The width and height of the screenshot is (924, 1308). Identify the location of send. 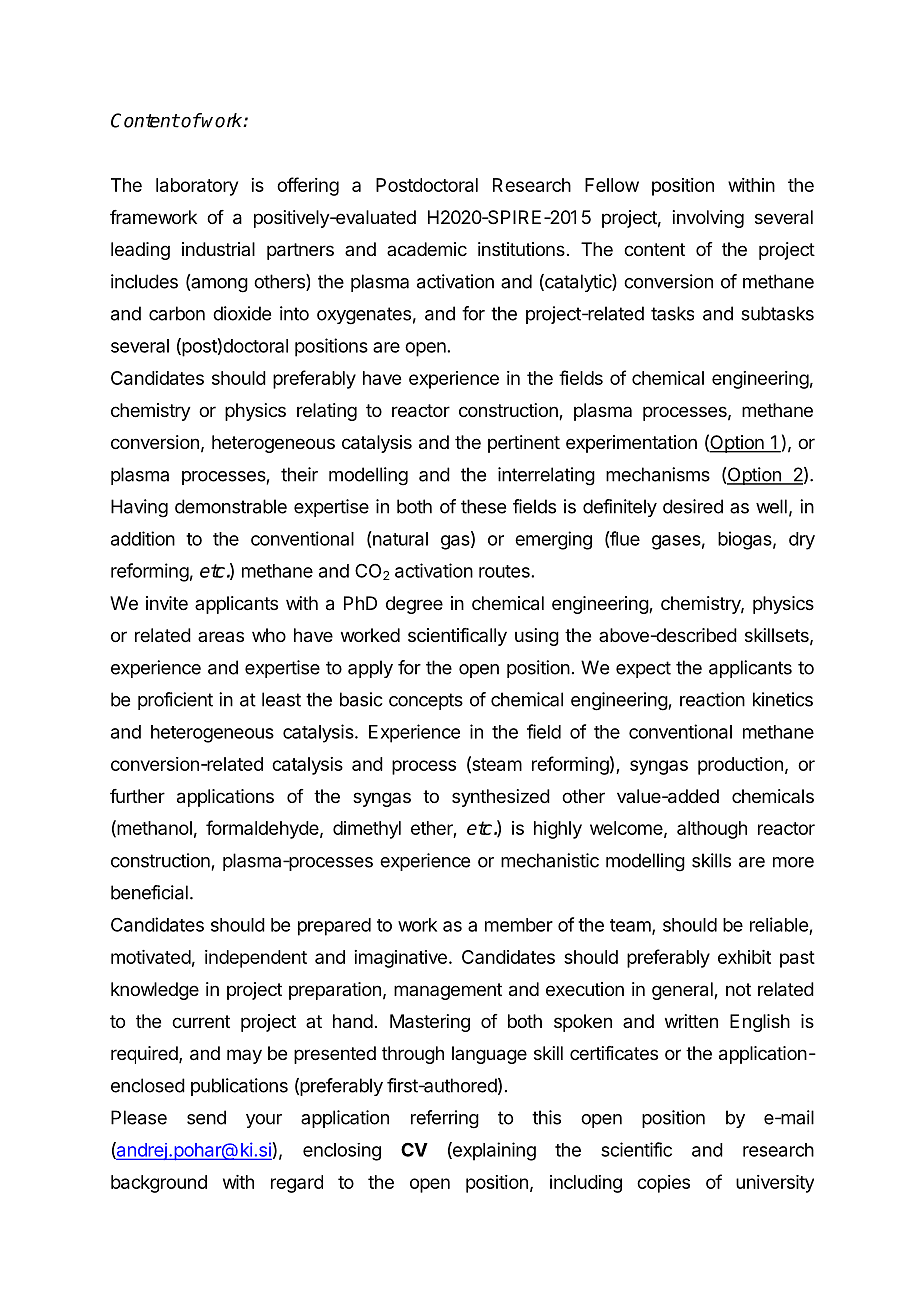
(206, 1117).
